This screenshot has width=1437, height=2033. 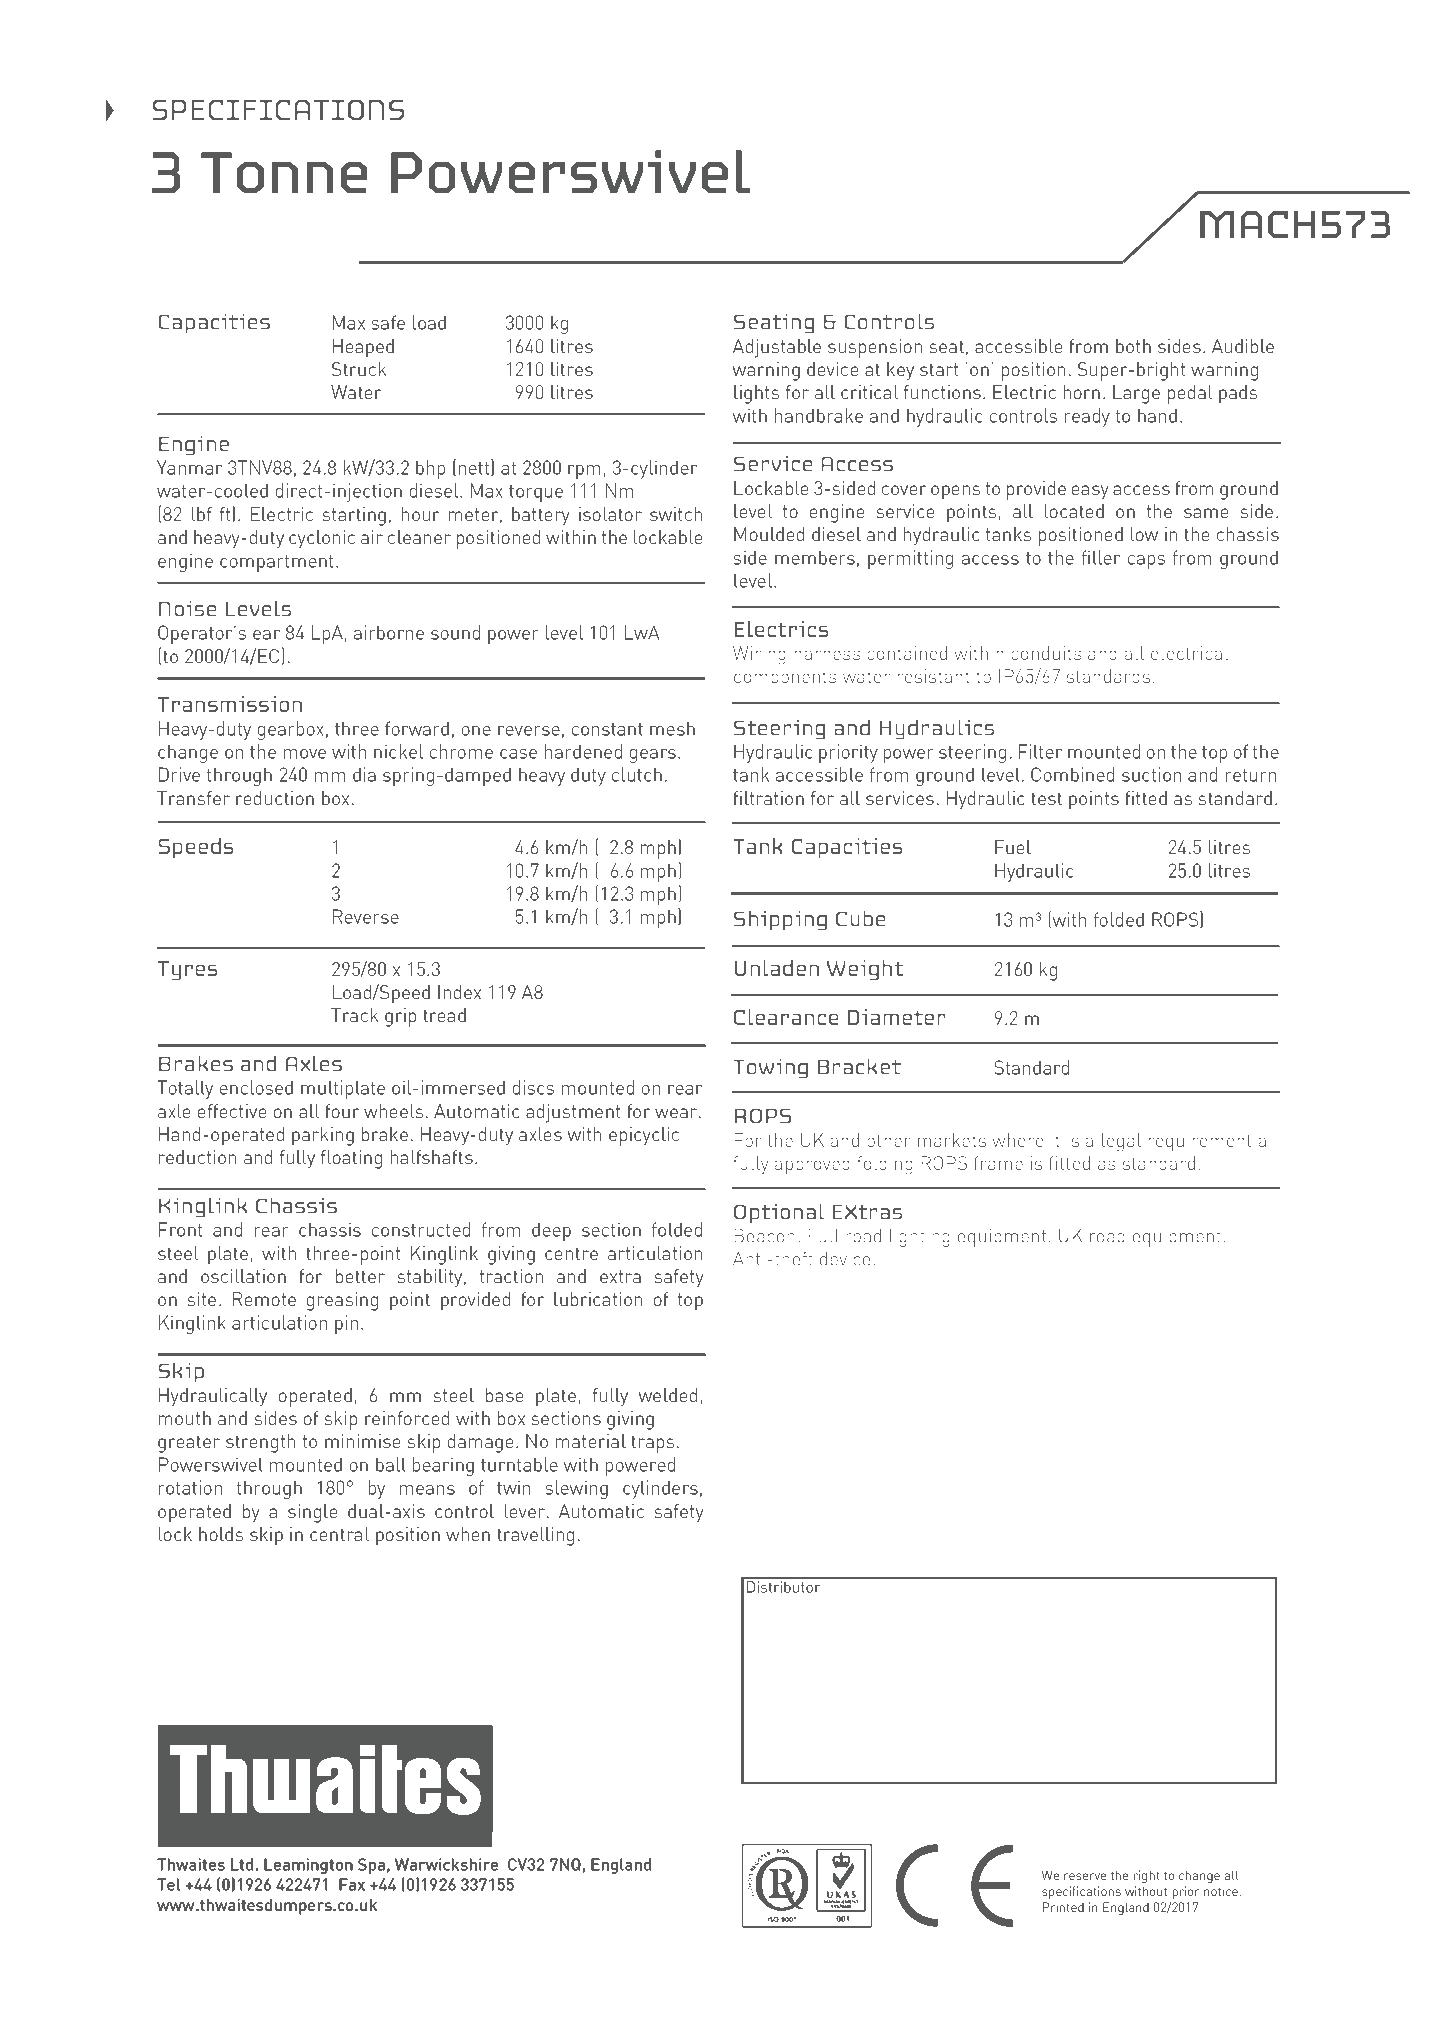 I want to click on single, so click(x=313, y=1513).
